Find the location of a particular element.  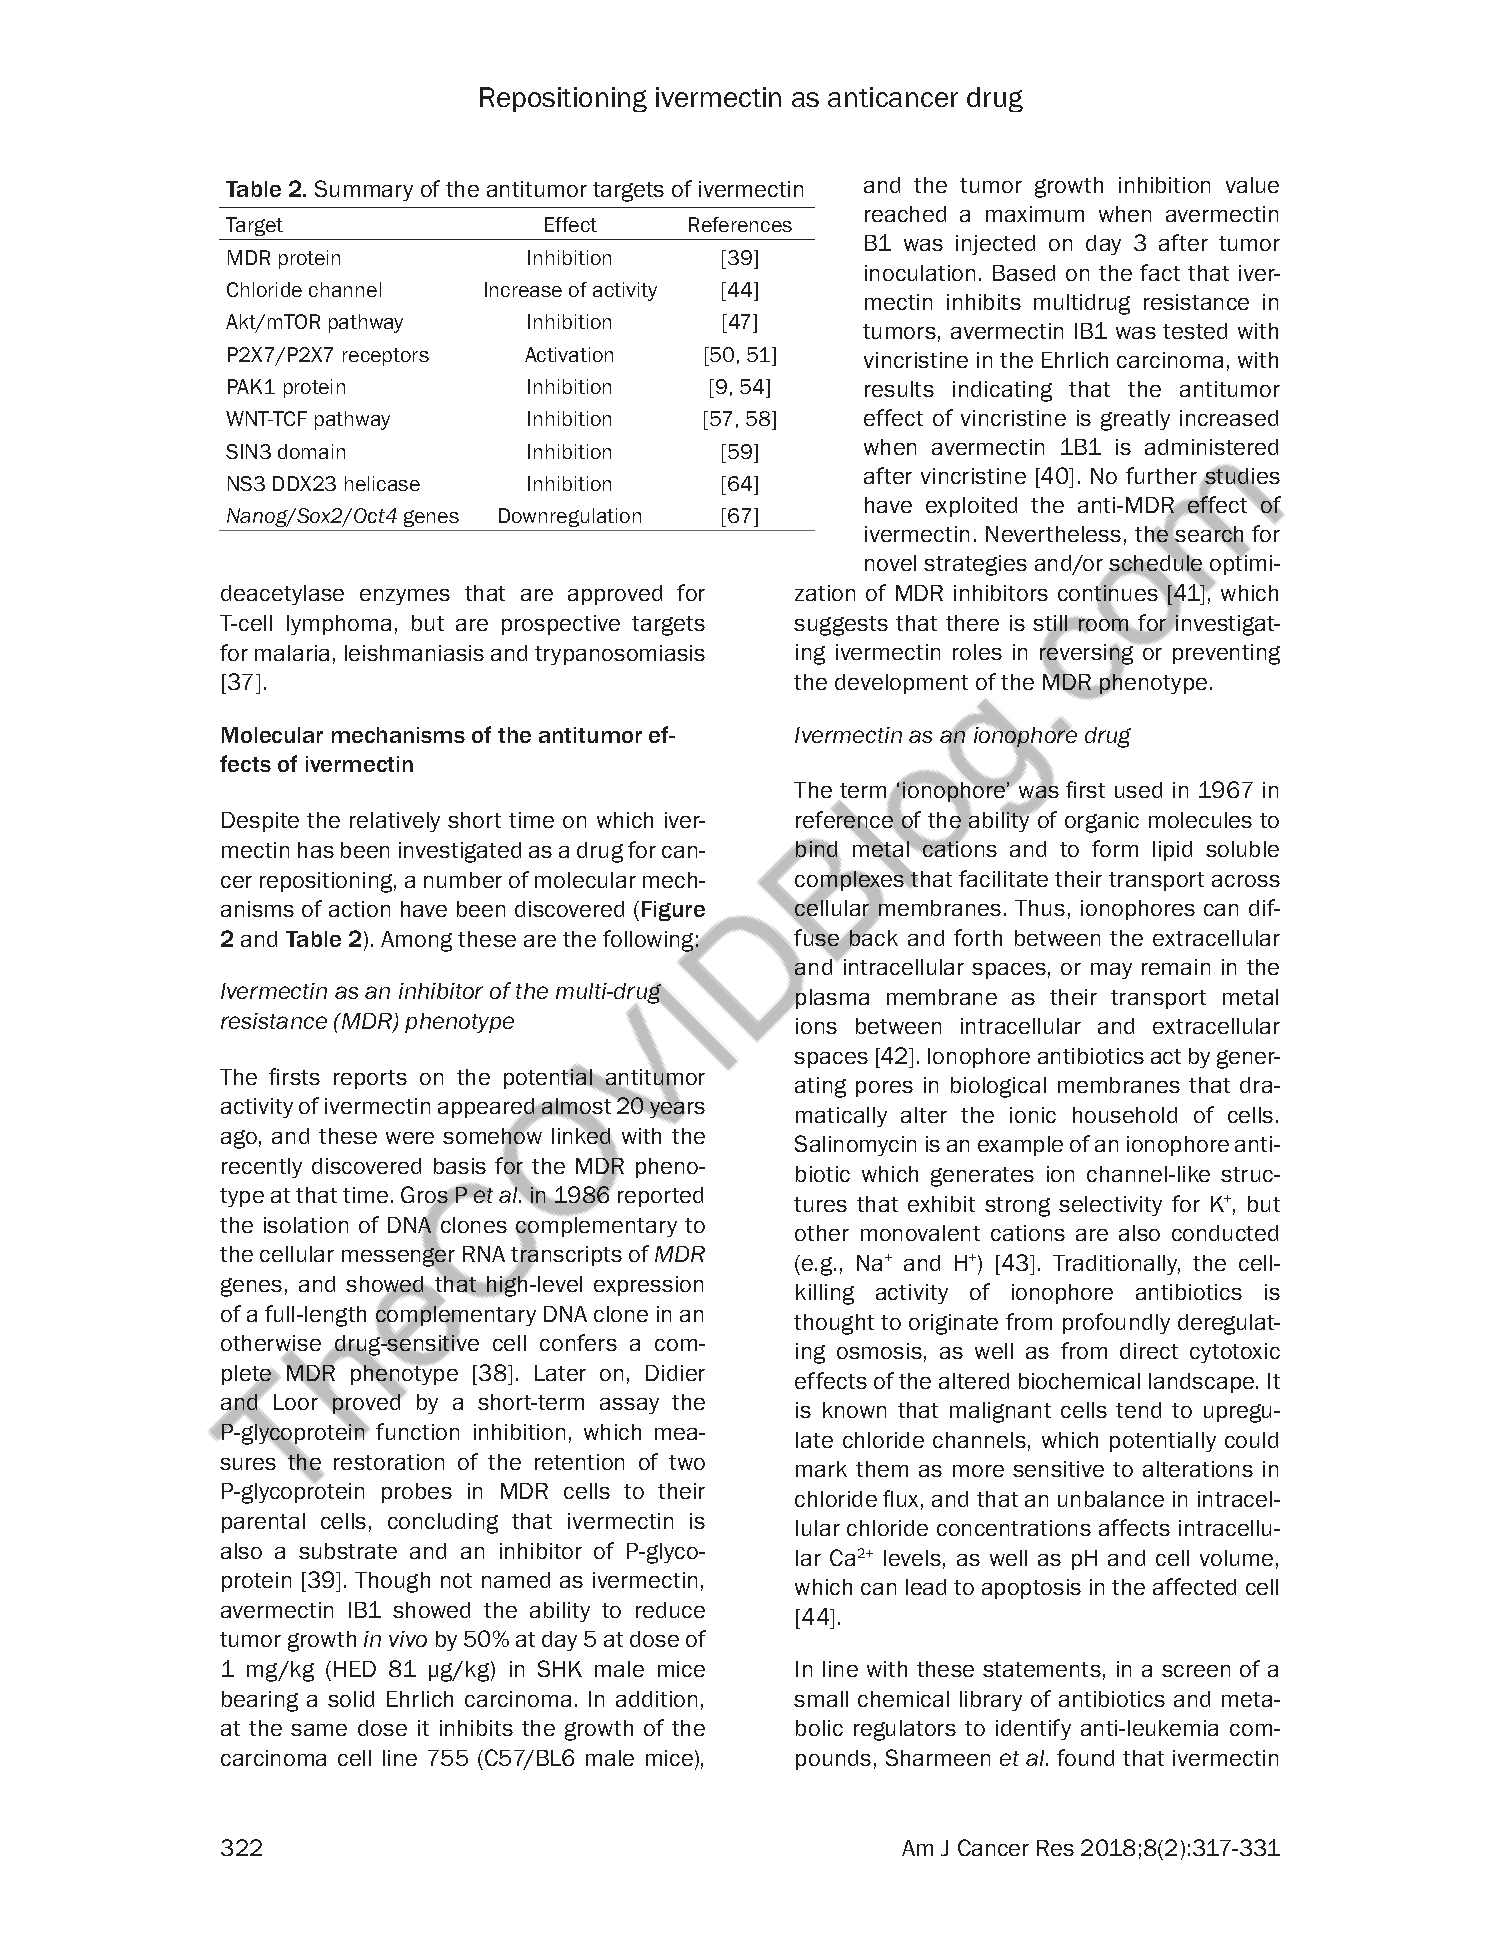

used is located at coordinates (1138, 790).
